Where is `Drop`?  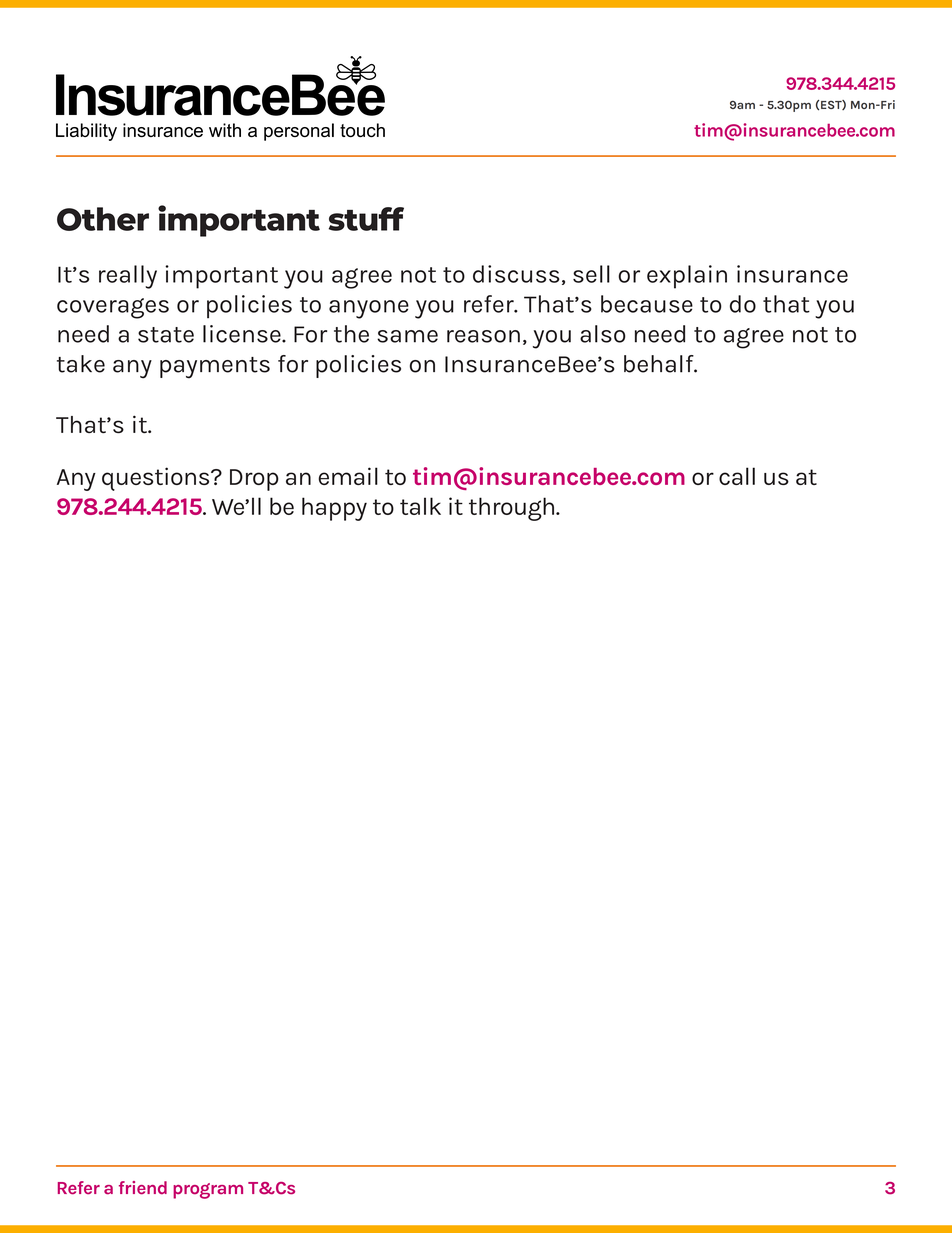 Drop is located at coordinates (254, 480).
